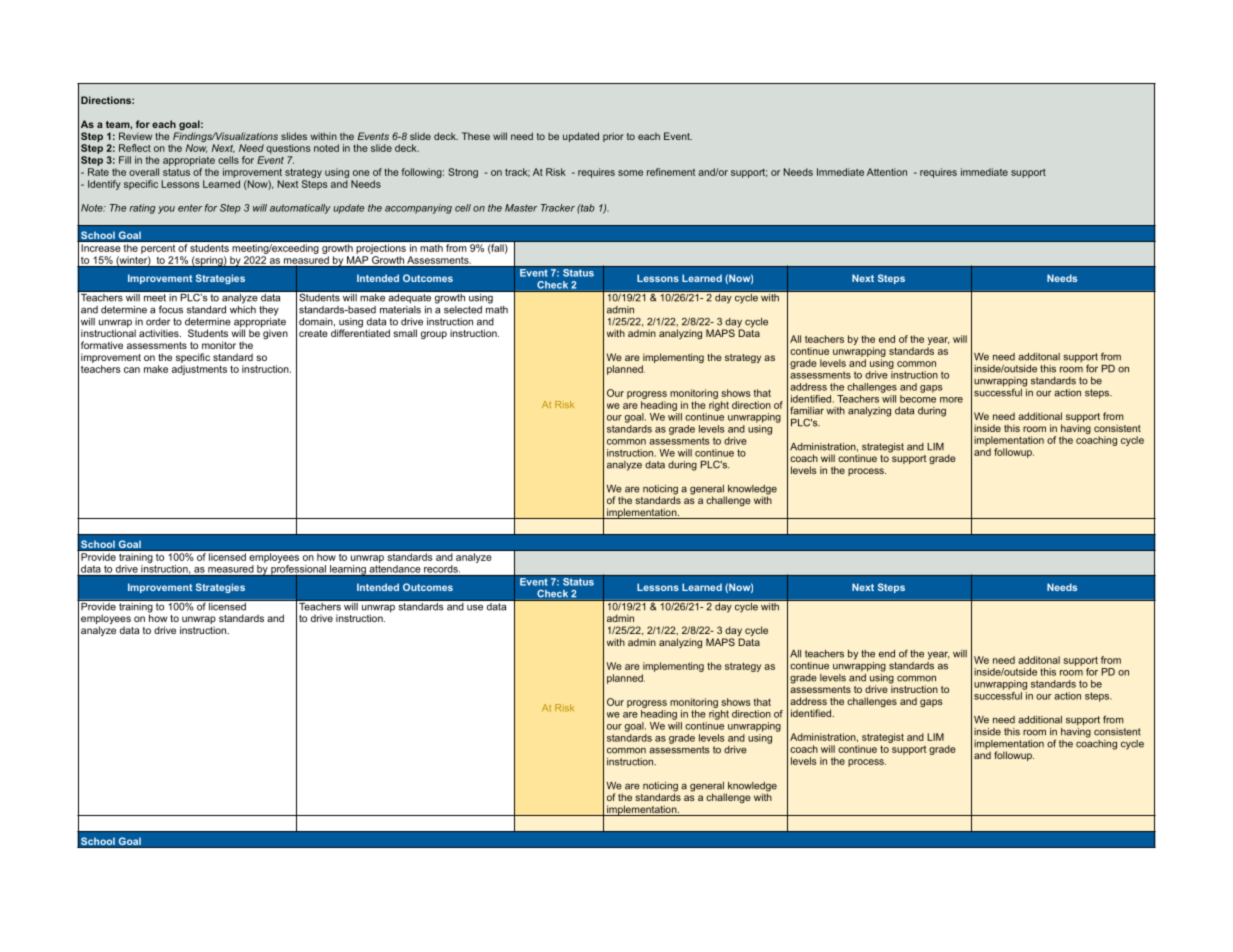 This screenshot has height=952, width=1233. What do you see at coordinates (199, 370) in the screenshot?
I see `adjustments` at bounding box center [199, 370].
